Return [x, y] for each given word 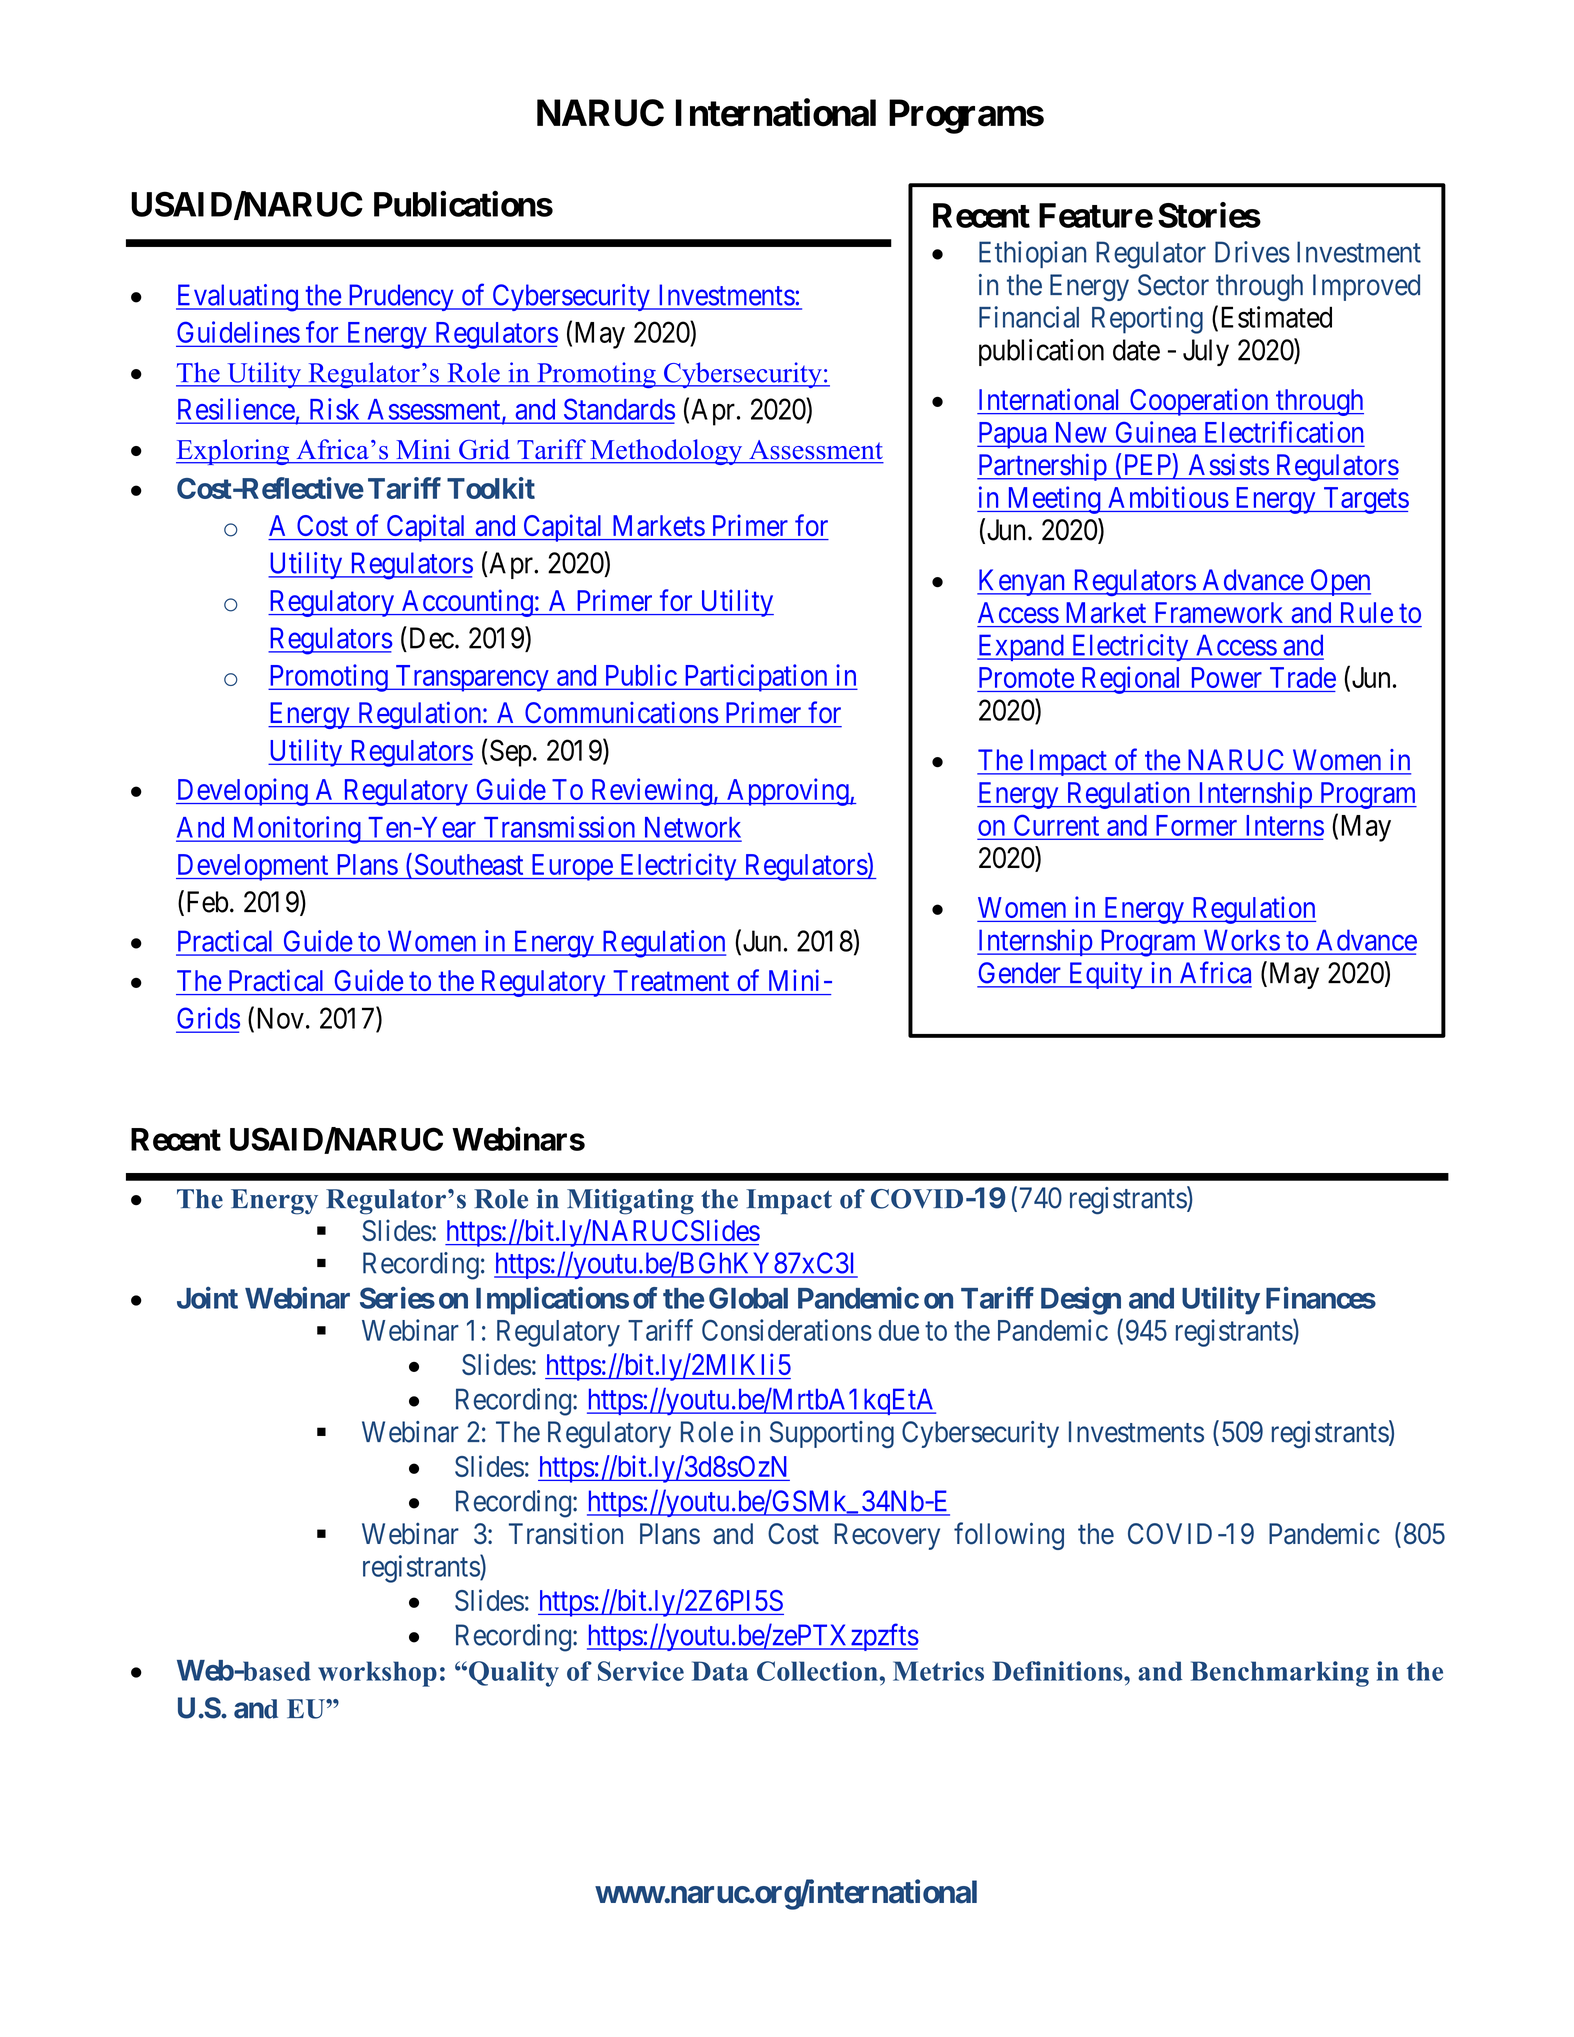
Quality [514, 1674]
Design [1081, 1301]
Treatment [671, 980]
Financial [1029, 317]
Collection [818, 1671]
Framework [1219, 612]
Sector [1173, 285]
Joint [207, 1297]
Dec [432, 638]
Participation [755, 678]
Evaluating [238, 298]
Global [748, 1298]
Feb [205, 902]
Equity [1105, 975]
